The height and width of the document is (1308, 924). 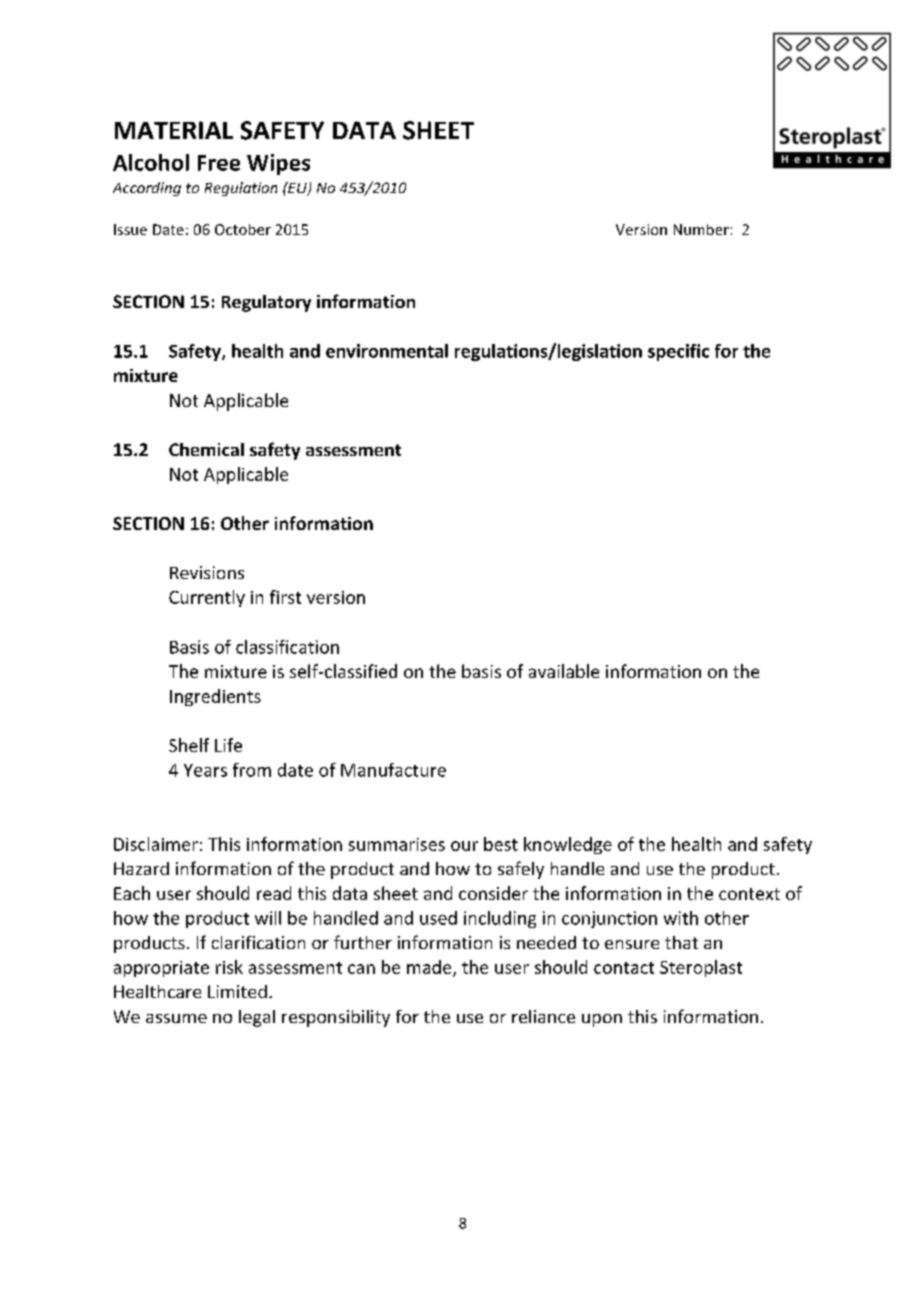 I want to click on Limited, so click(x=237, y=991).
